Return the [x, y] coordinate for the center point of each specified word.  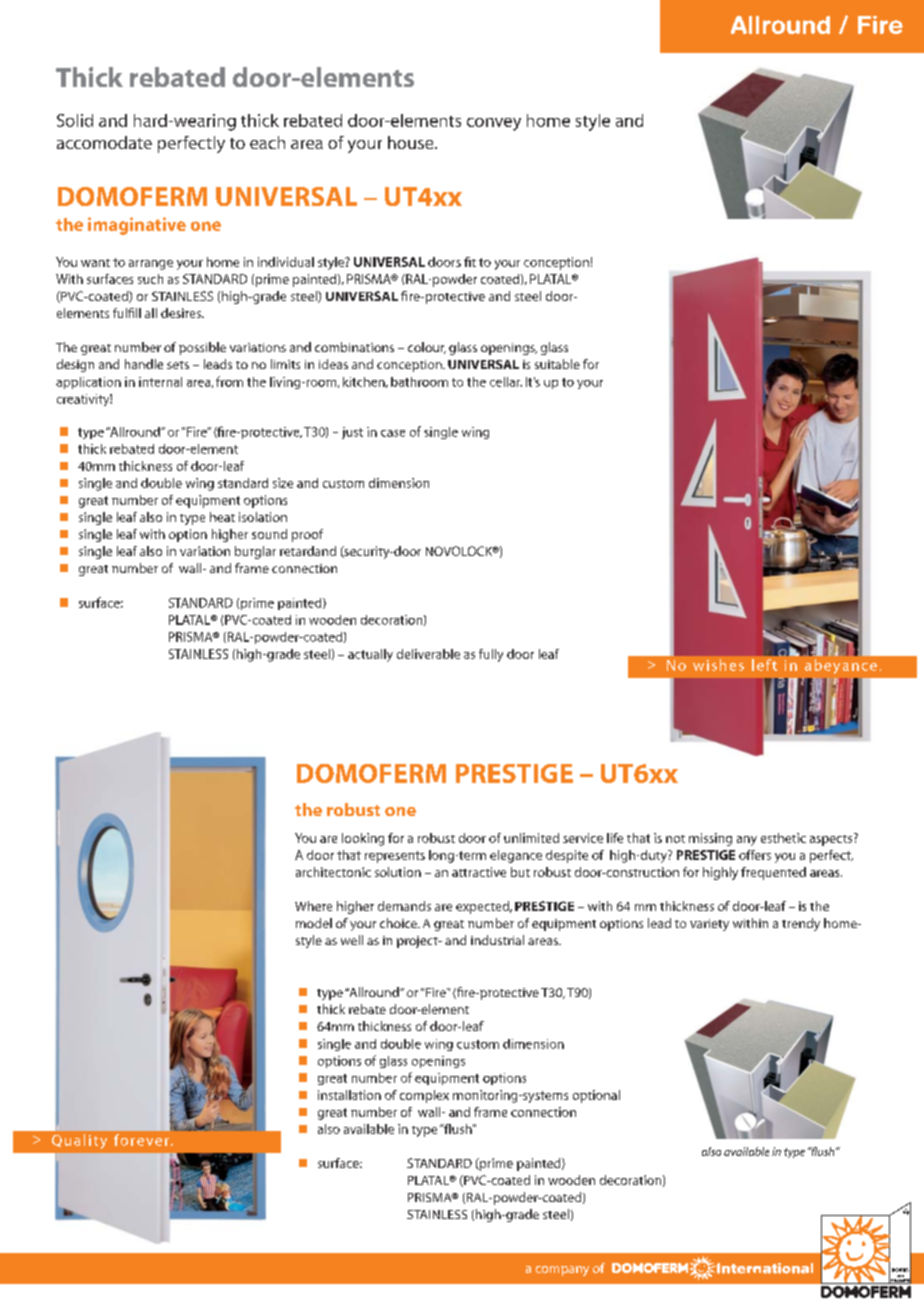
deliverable [428, 654]
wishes [718, 665]
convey [494, 124]
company [562, 1271]
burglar [255, 552]
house [412, 142]
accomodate [104, 142]
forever [141, 1140]
